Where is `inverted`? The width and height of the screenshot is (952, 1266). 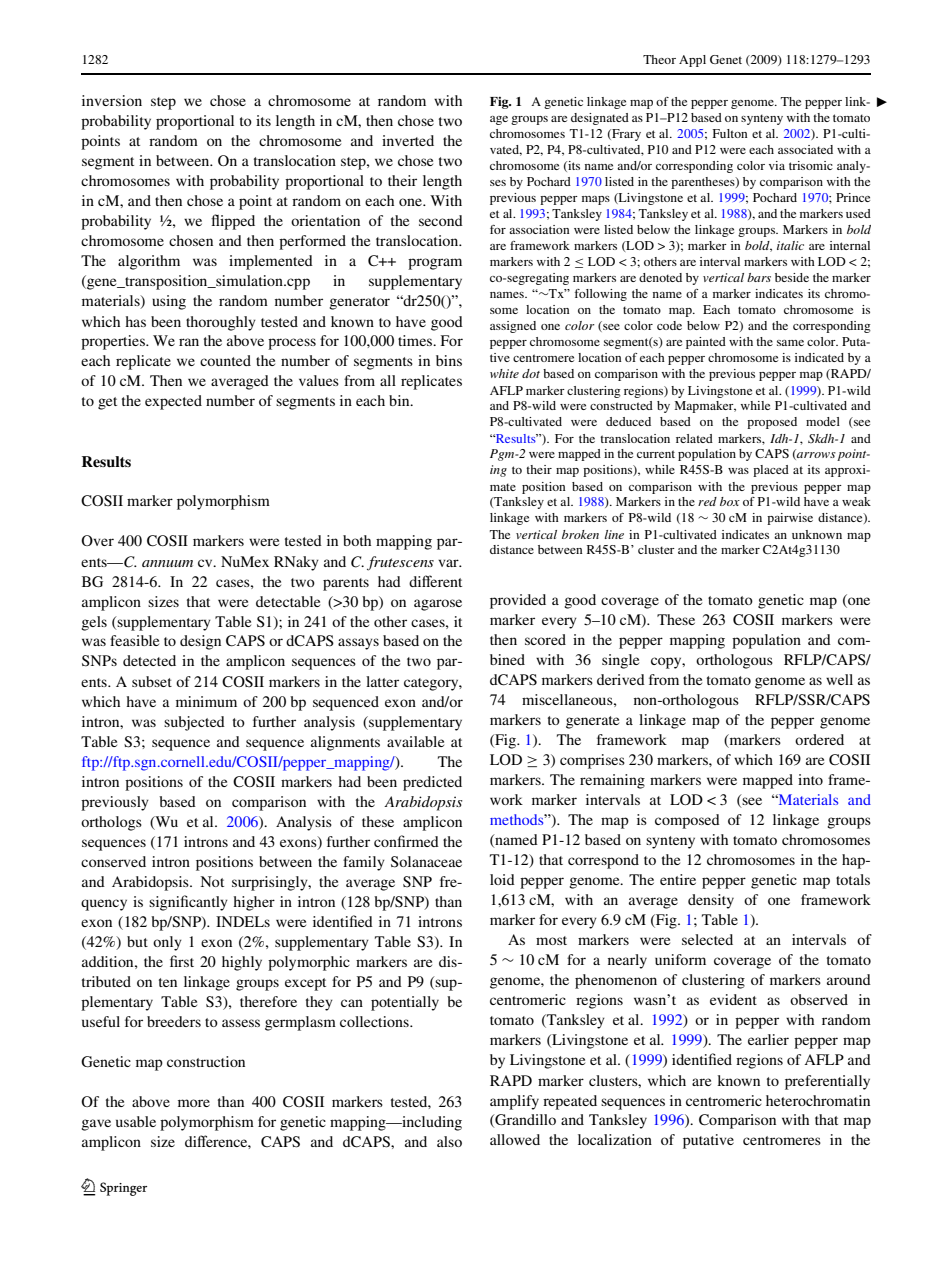
inverted is located at coordinates (408, 140).
